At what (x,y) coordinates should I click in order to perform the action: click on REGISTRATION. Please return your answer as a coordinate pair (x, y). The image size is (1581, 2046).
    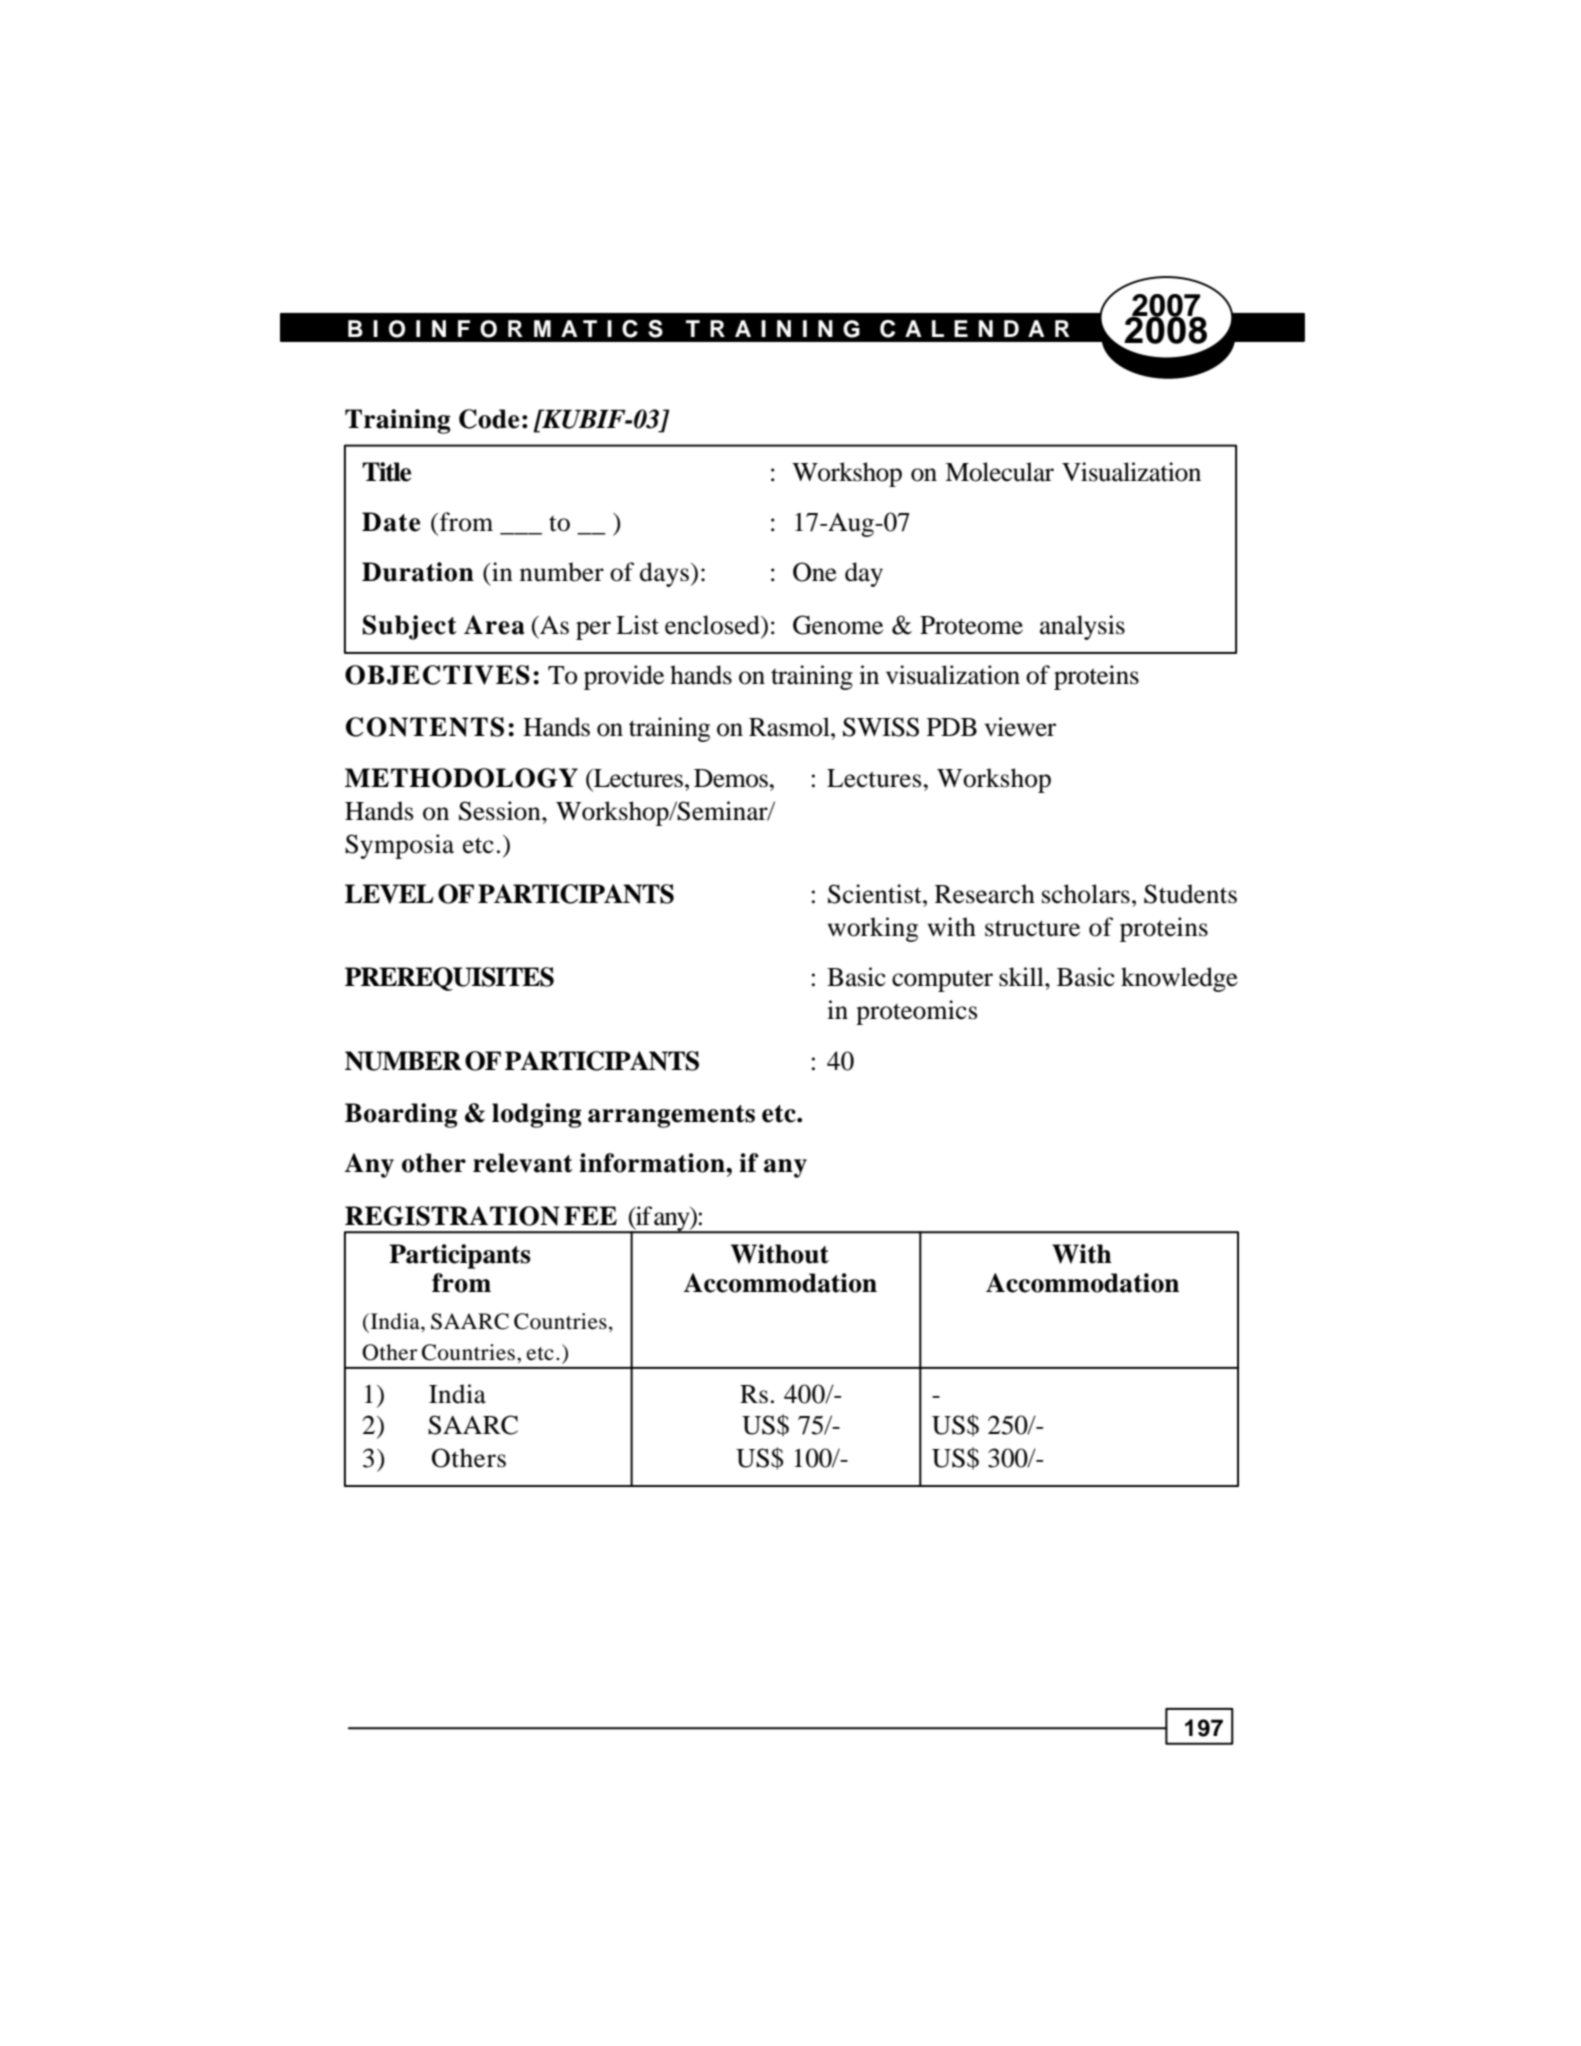
    Looking at the image, I should click on (452, 1216).
